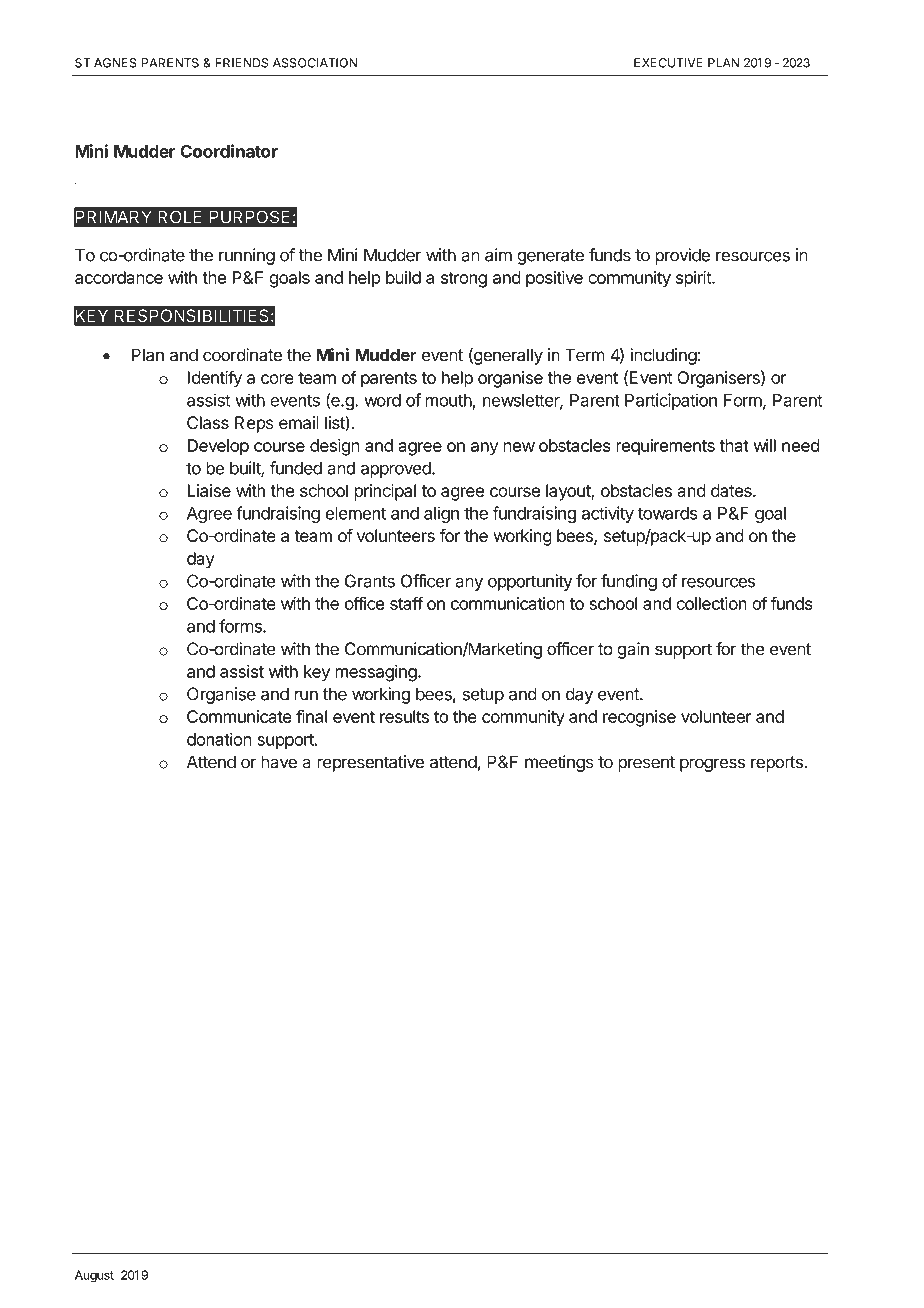  I want to click on progress, so click(712, 765).
